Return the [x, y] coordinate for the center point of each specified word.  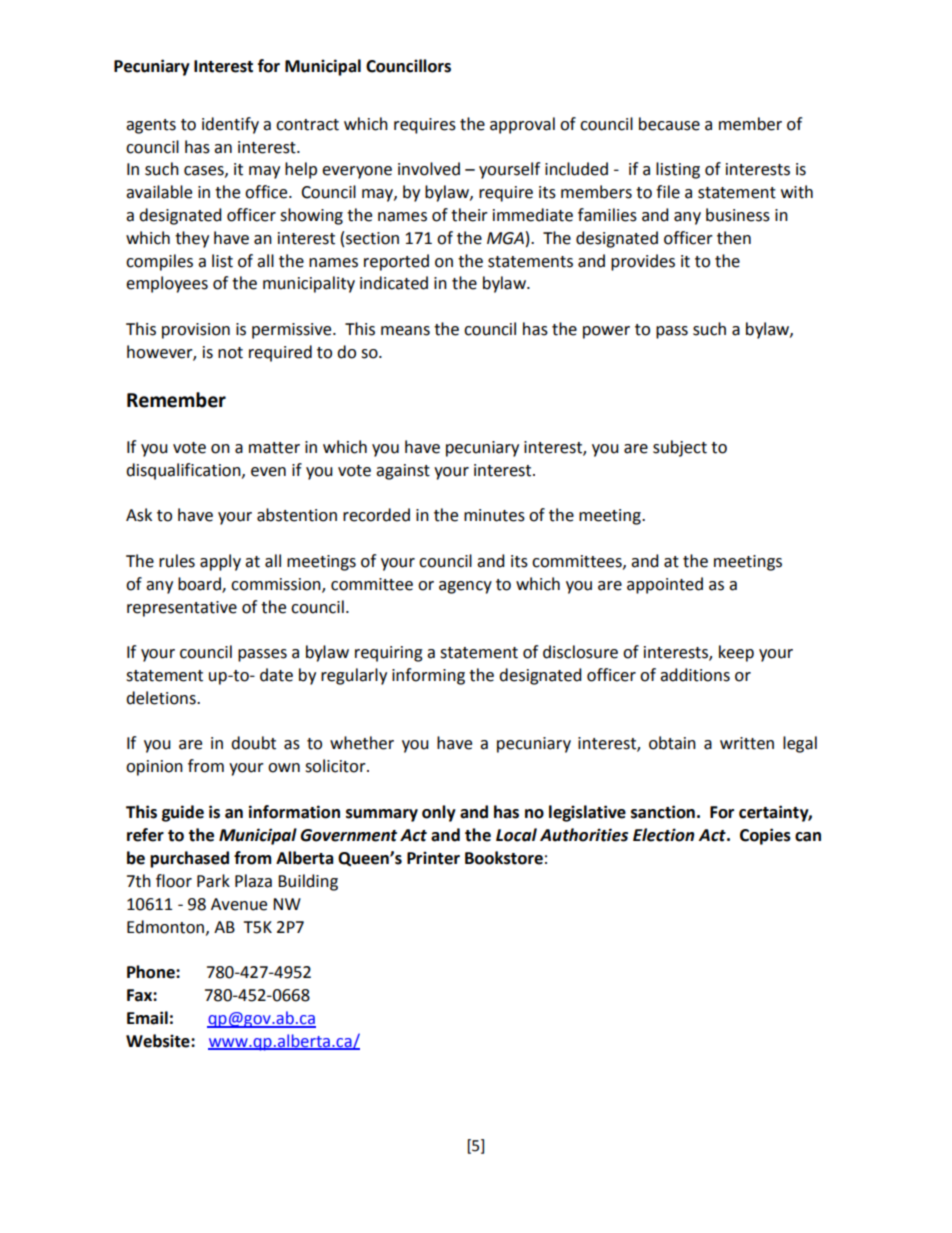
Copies [765, 836]
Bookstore [504, 858]
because [669, 124]
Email [147, 1018]
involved [429, 169]
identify [230, 125]
